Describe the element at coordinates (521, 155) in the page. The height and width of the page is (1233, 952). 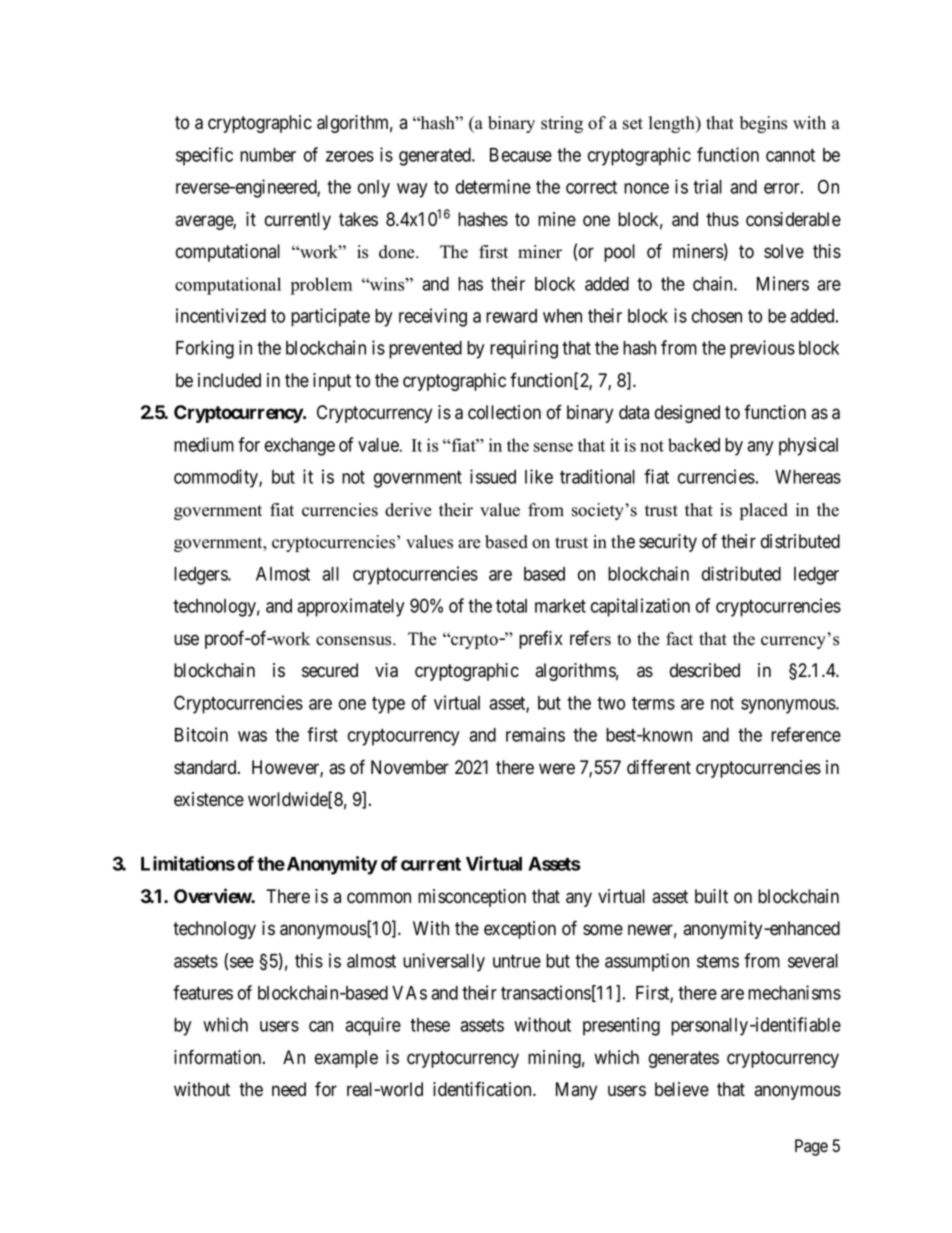
I see `Because` at that location.
